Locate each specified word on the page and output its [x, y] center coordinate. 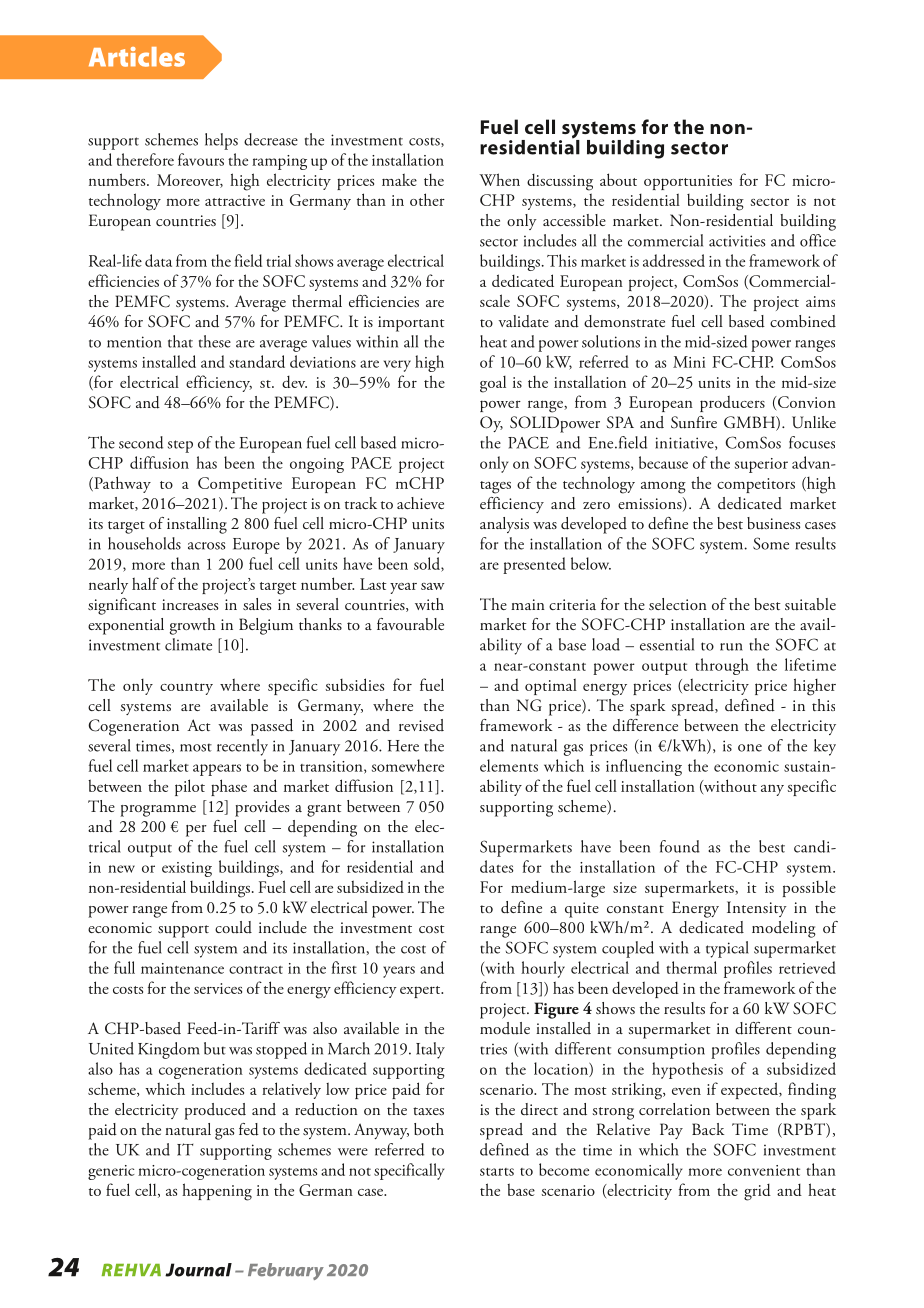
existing [187, 869]
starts [497, 1172]
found [680, 846]
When [499, 179]
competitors [756, 485]
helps [221, 141]
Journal [198, 1270]
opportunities [688, 182]
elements [509, 765]
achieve [420, 503]
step [180, 446]
